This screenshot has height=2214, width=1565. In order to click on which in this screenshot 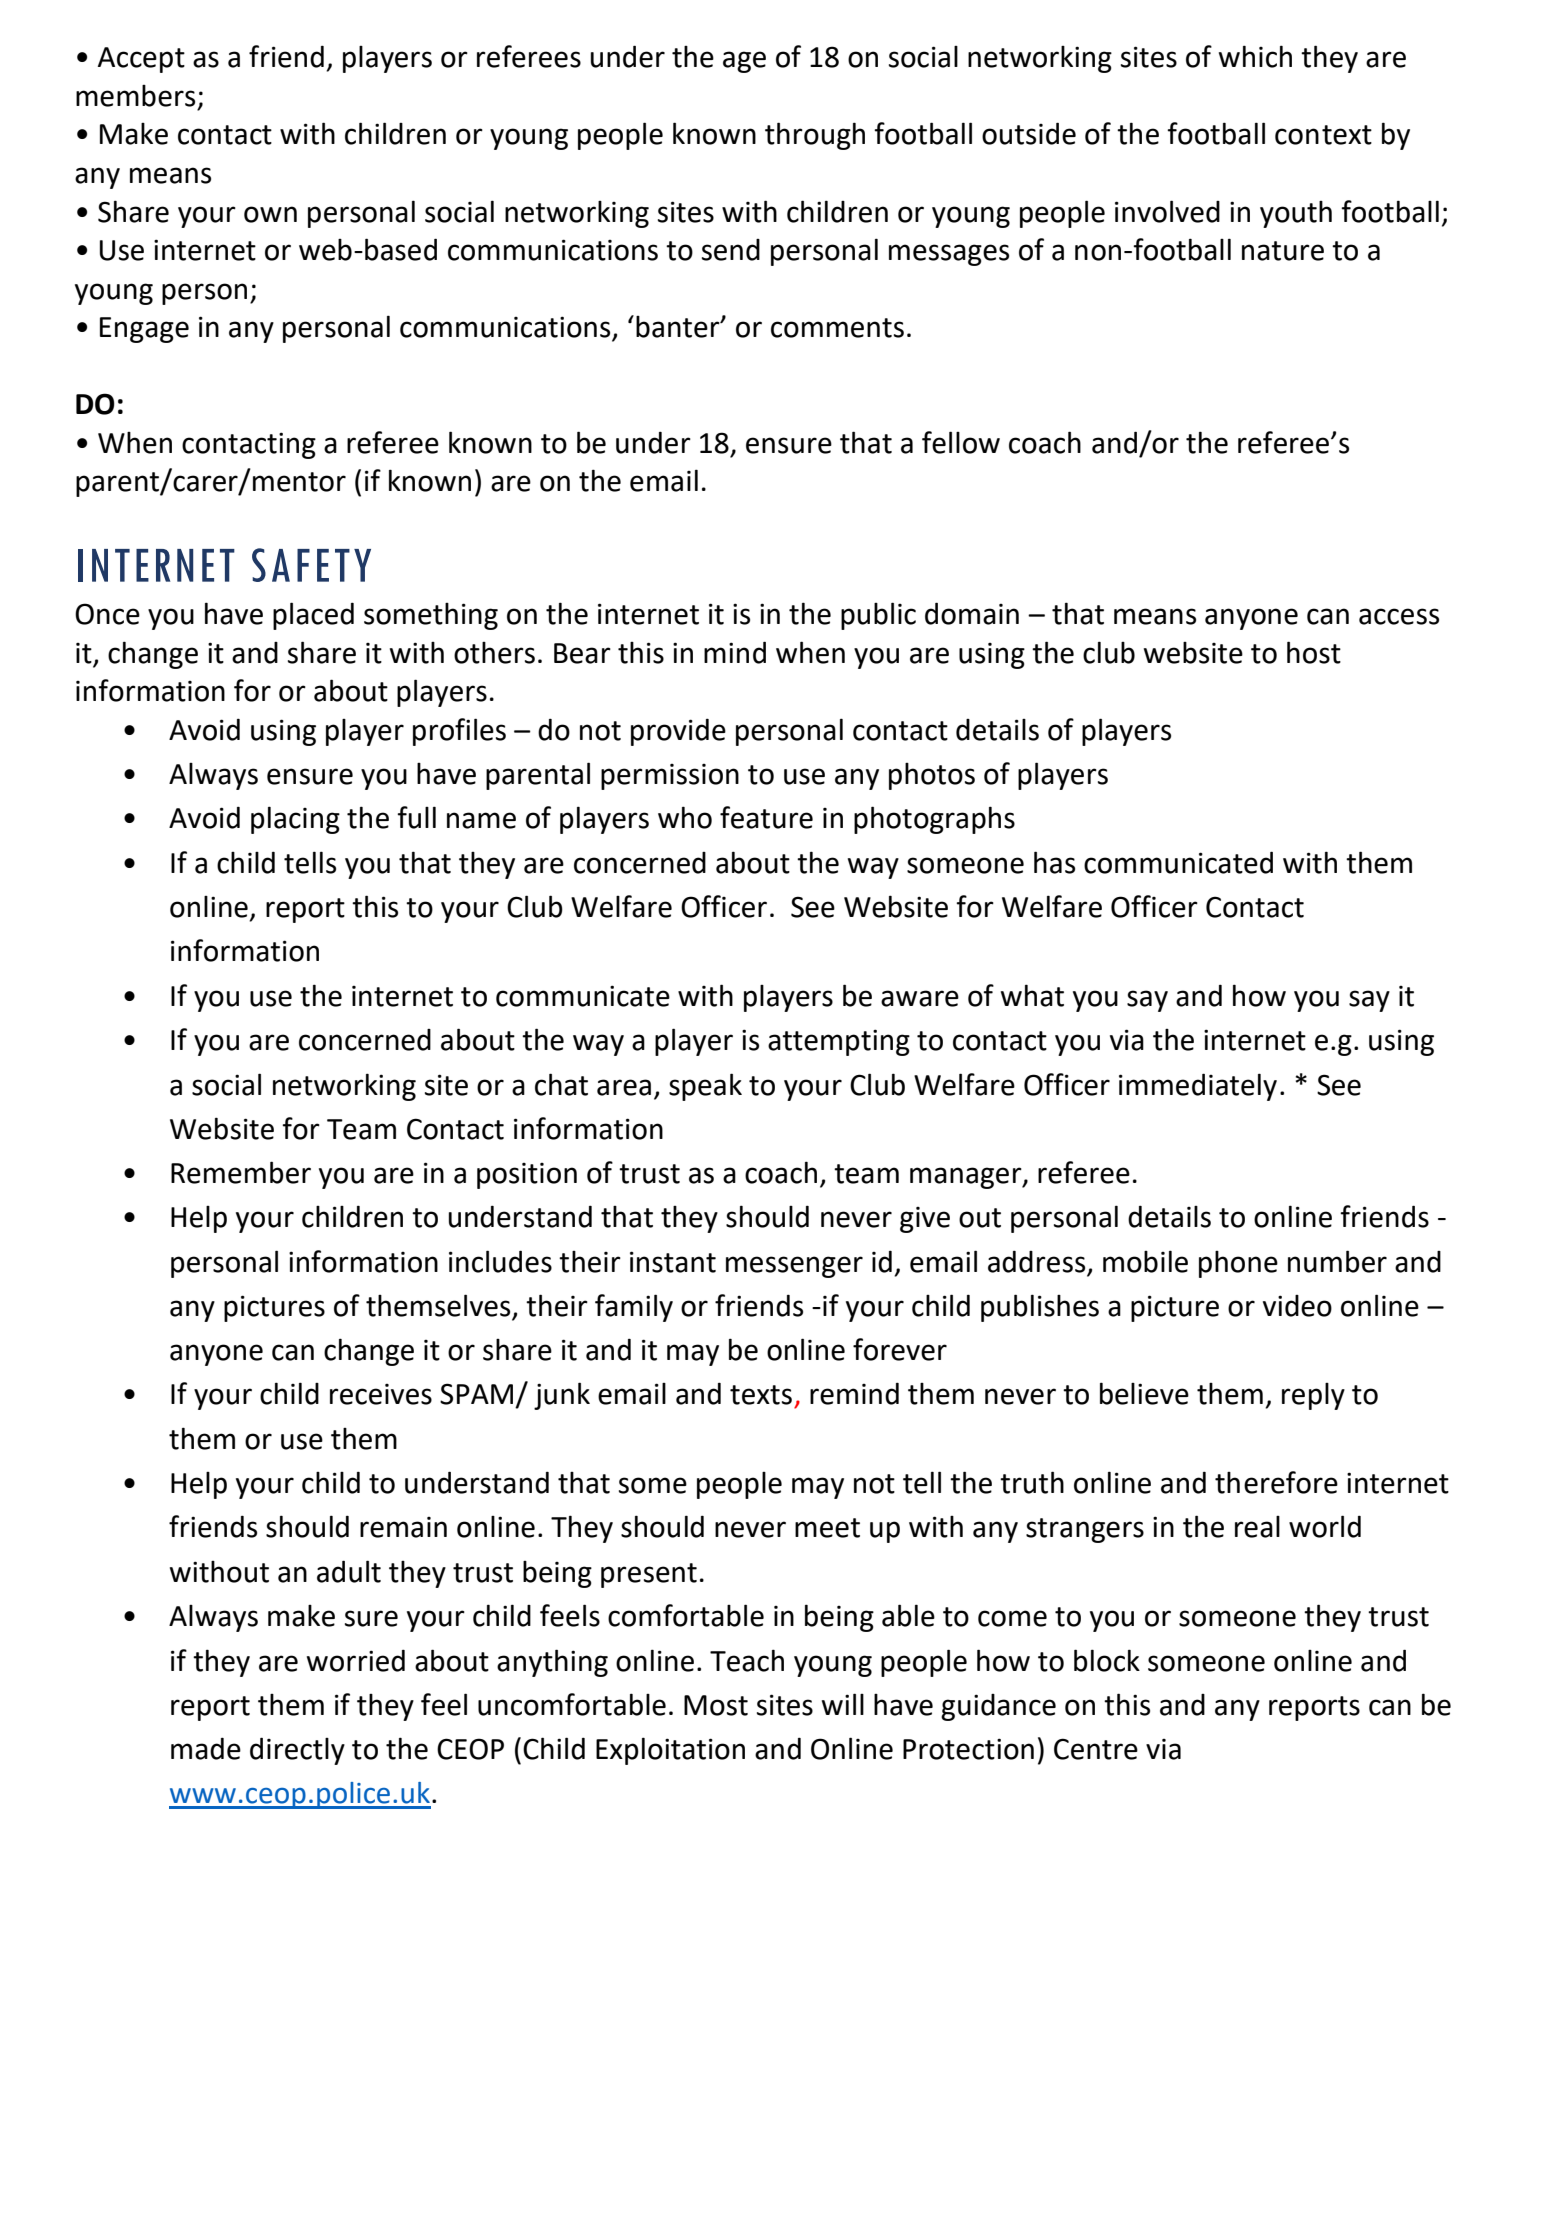, I will do `click(1255, 56)`.
